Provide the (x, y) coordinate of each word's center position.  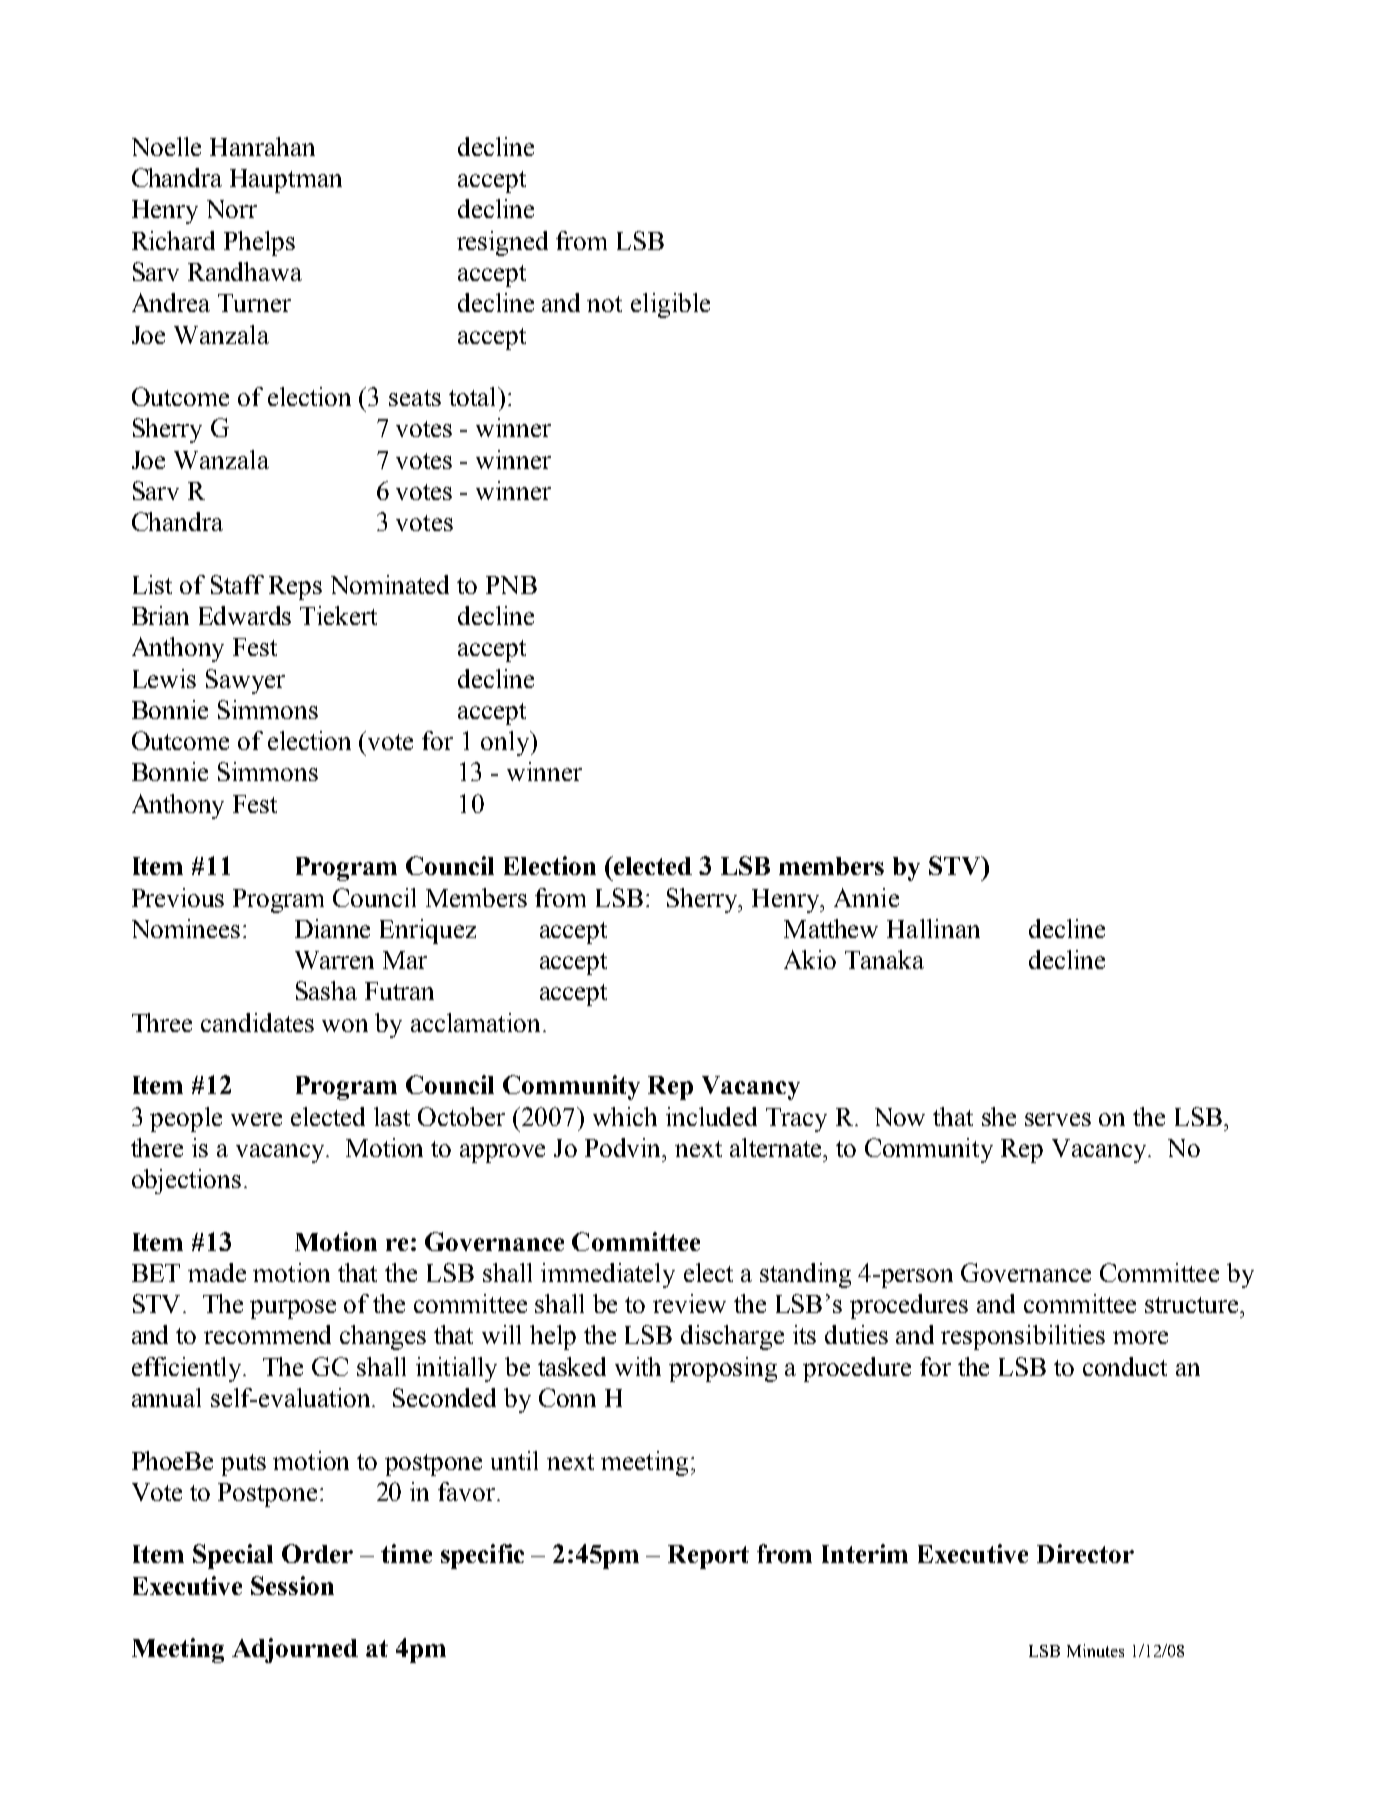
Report (708, 1557)
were (256, 1119)
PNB (511, 585)
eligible (670, 305)
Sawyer (245, 681)
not (604, 304)
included (711, 1116)
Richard (173, 240)
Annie (866, 897)
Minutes (1095, 1650)
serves (1058, 1119)
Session (292, 1585)
